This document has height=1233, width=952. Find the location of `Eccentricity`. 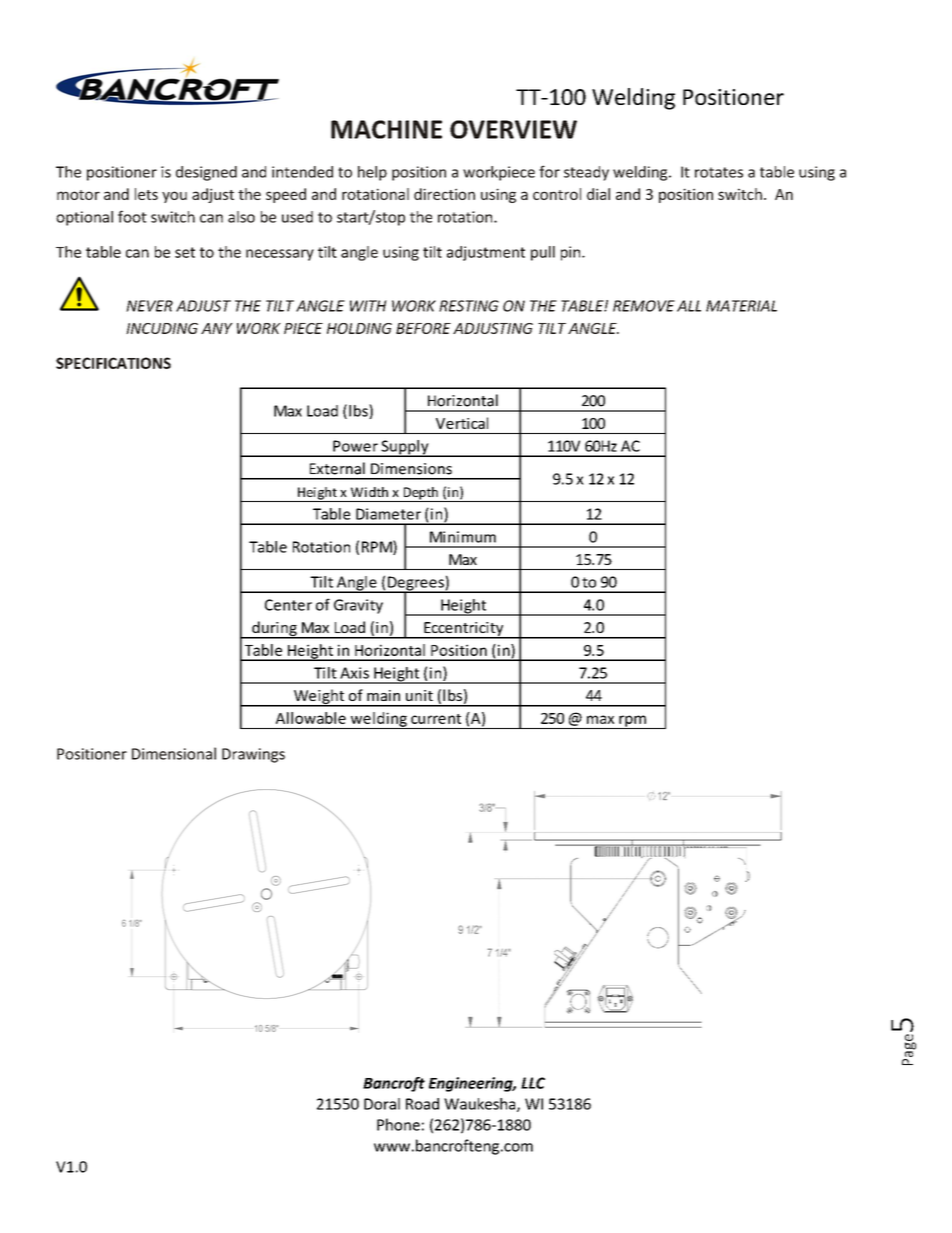

Eccentricity is located at coordinates (464, 630).
